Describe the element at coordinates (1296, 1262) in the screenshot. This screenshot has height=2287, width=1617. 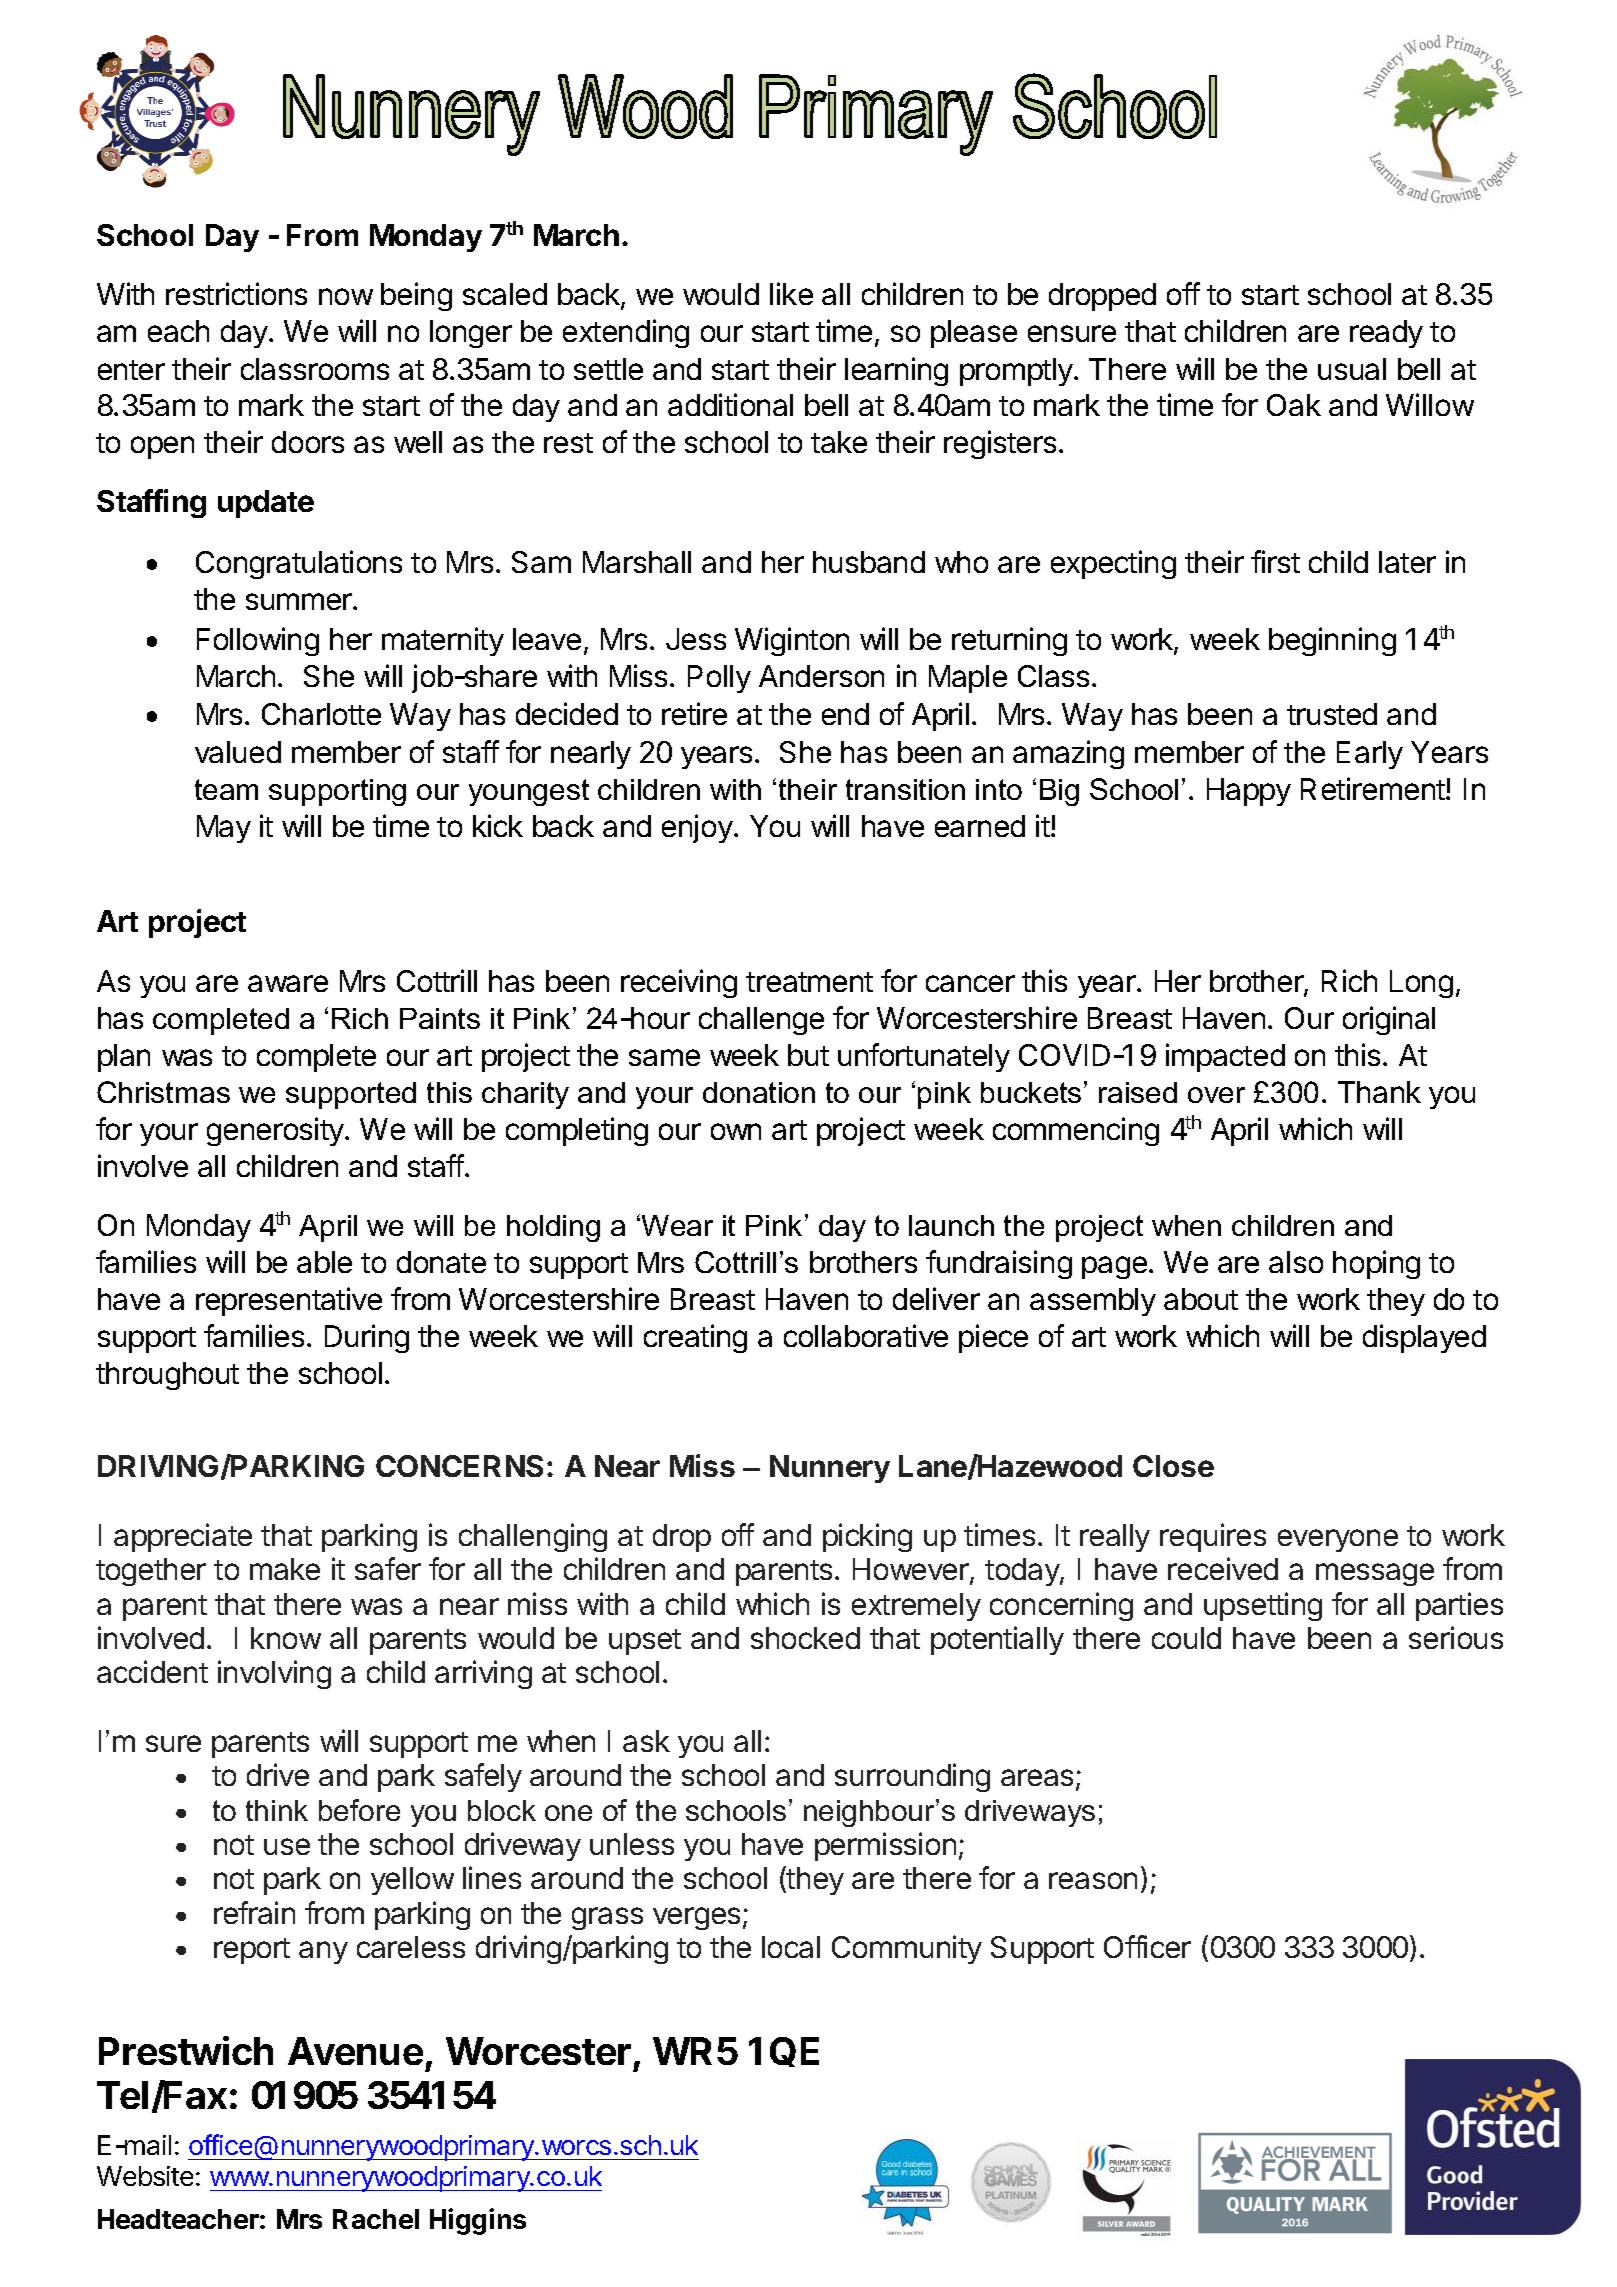
I see `also` at that location.
